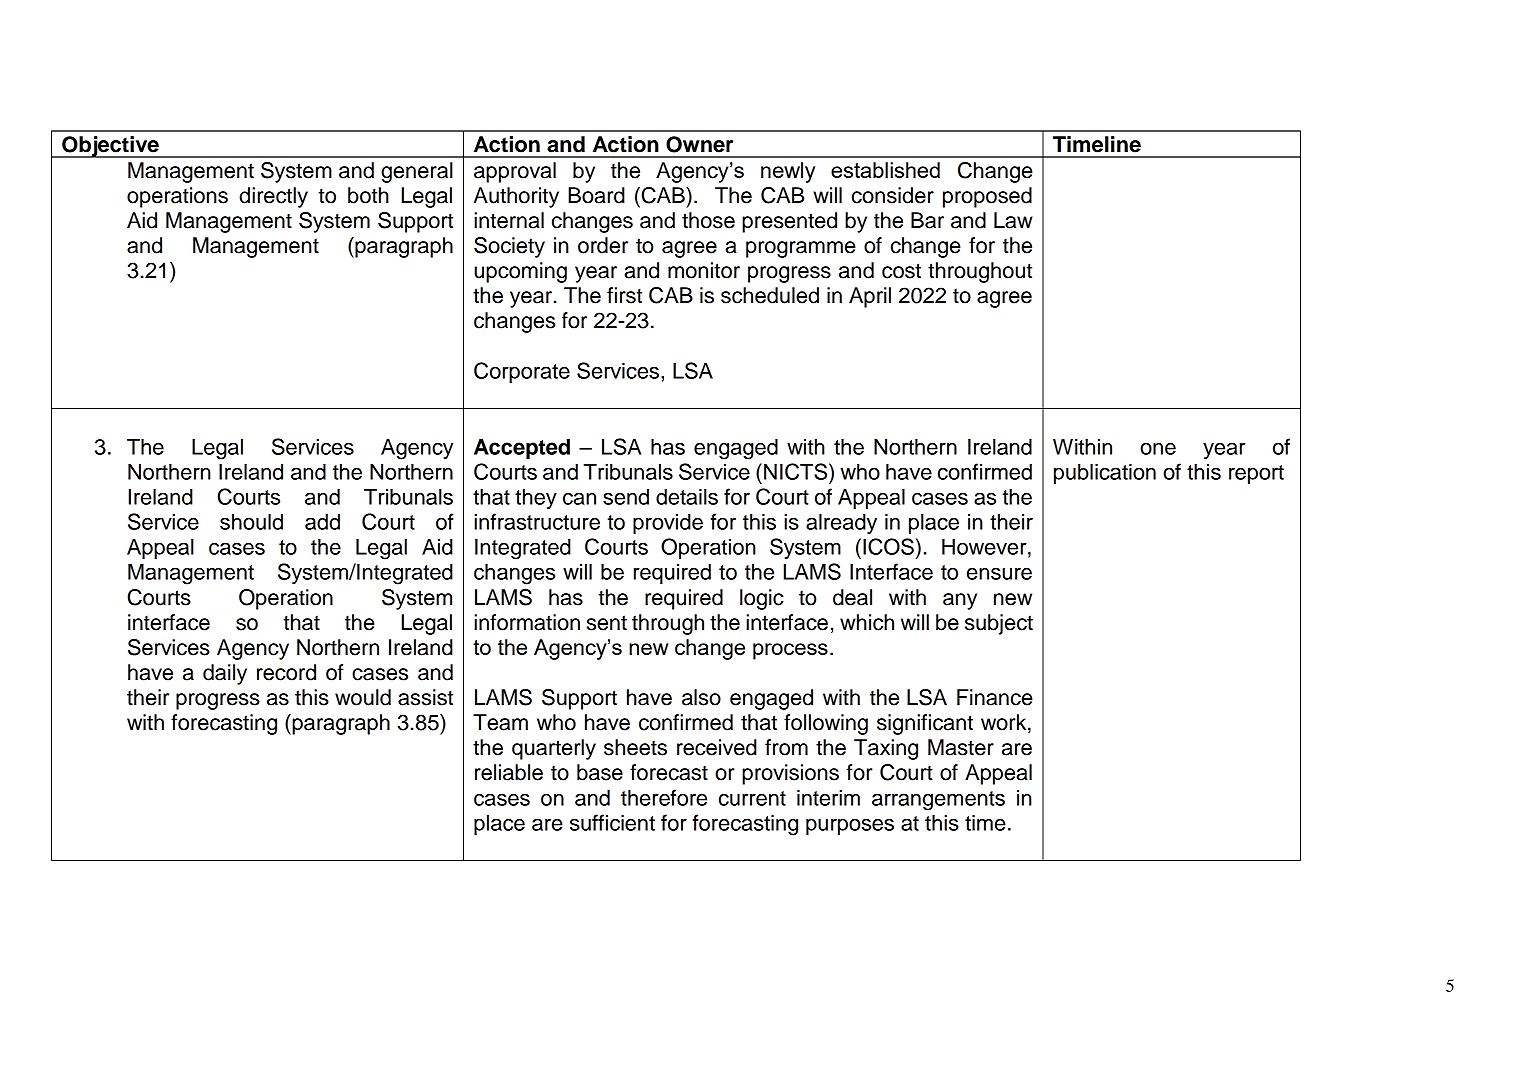 The image size is (1529, 1081). What do you see at coordinates (999, 624) in the screenshot?
I see `subject` at bounding box center [999, 624].
